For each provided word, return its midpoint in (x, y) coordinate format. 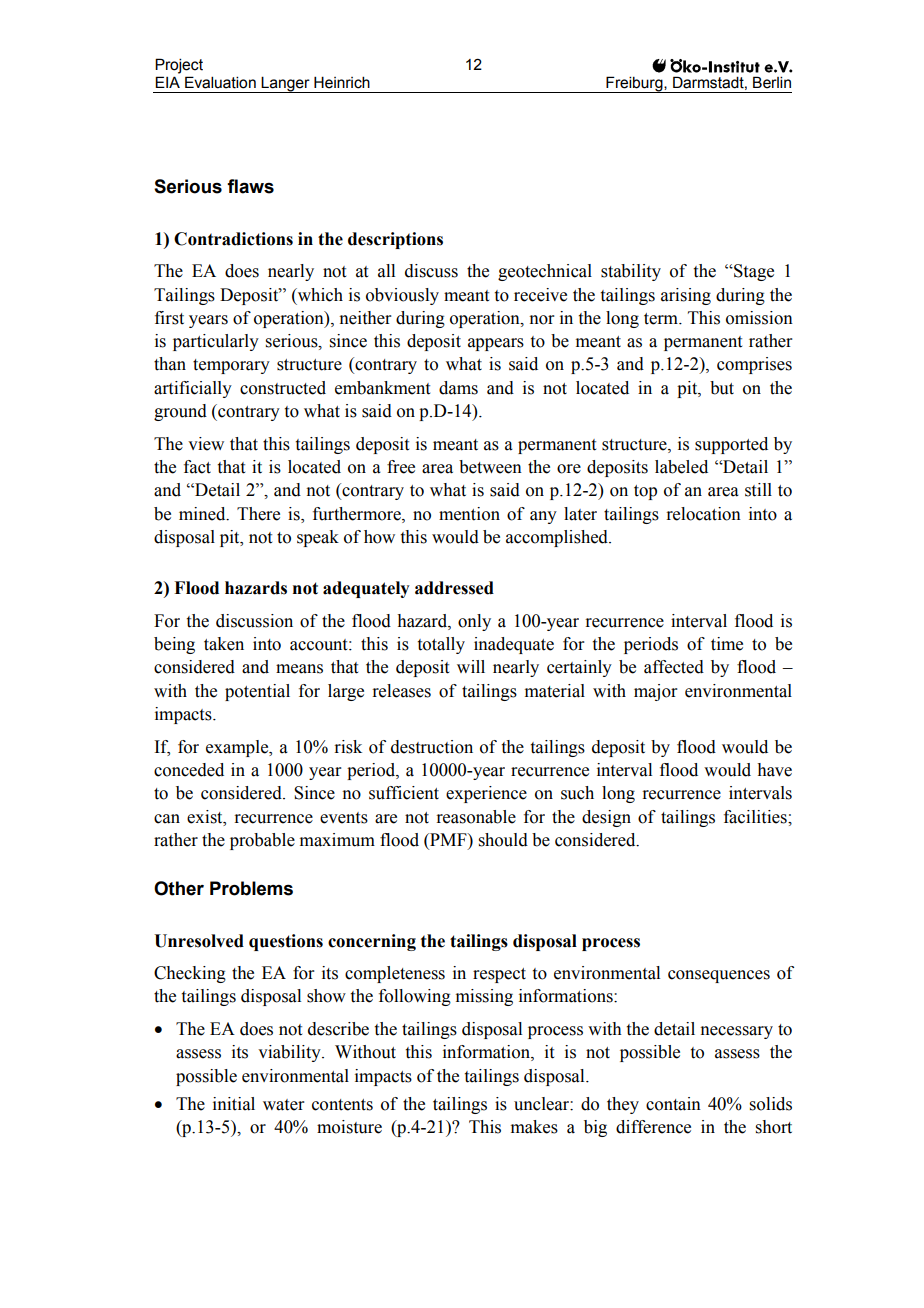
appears (496, 344)
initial (234, 1104)
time (727, 644)
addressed (454, 588)
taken (224, 644)
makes (534, 1127)
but (722, 388)
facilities (756, 817)
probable (262, 841)
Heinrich (342, 82)
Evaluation (220, 82)
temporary (231, 366)
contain (673, 1104)
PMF (448, 839)
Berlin (772, 82)
